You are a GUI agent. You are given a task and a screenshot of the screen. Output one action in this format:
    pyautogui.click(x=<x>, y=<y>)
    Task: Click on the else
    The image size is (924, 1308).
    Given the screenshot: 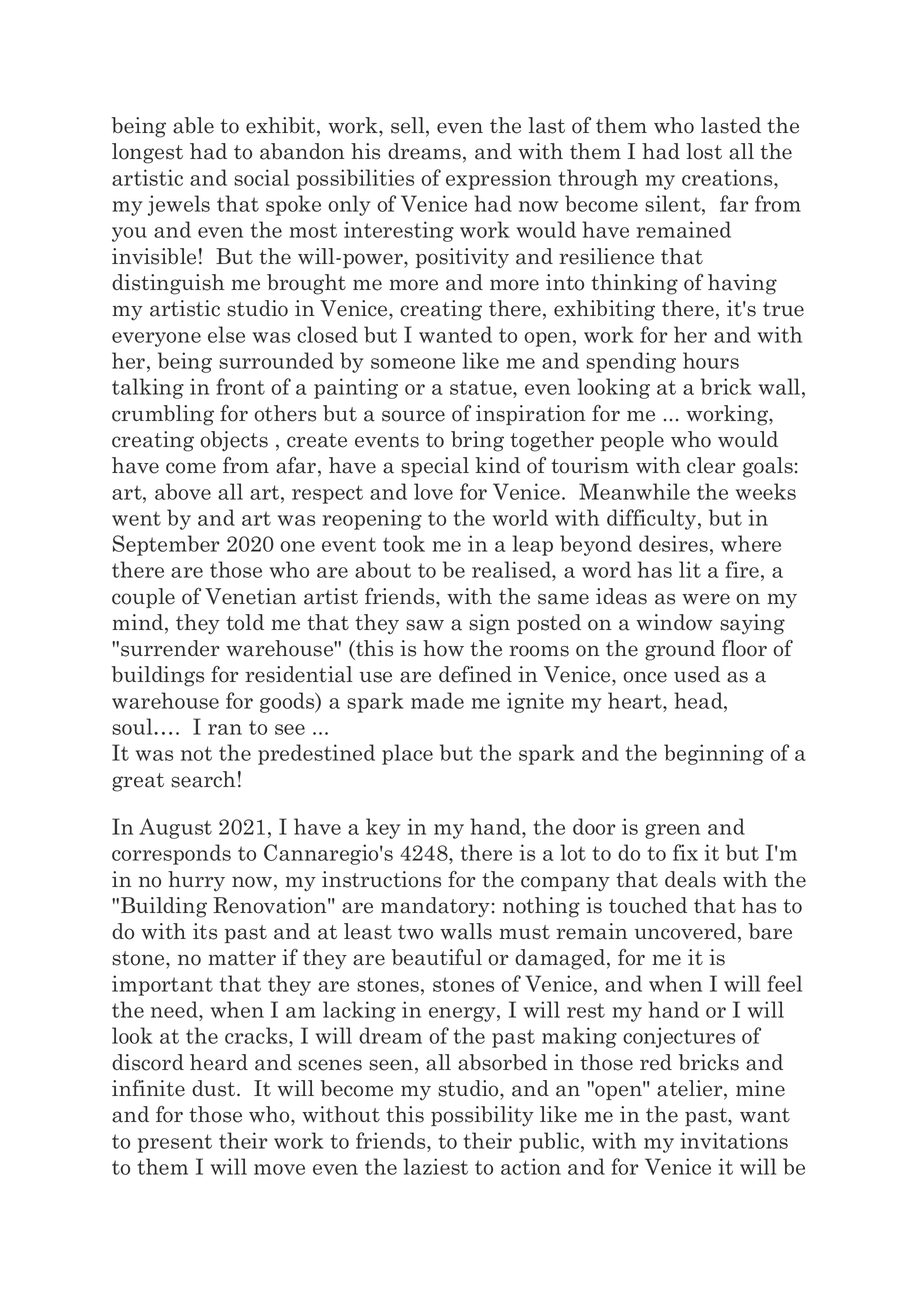 What is the action you would take?
    pyautogui.click(x=226, y=334)
